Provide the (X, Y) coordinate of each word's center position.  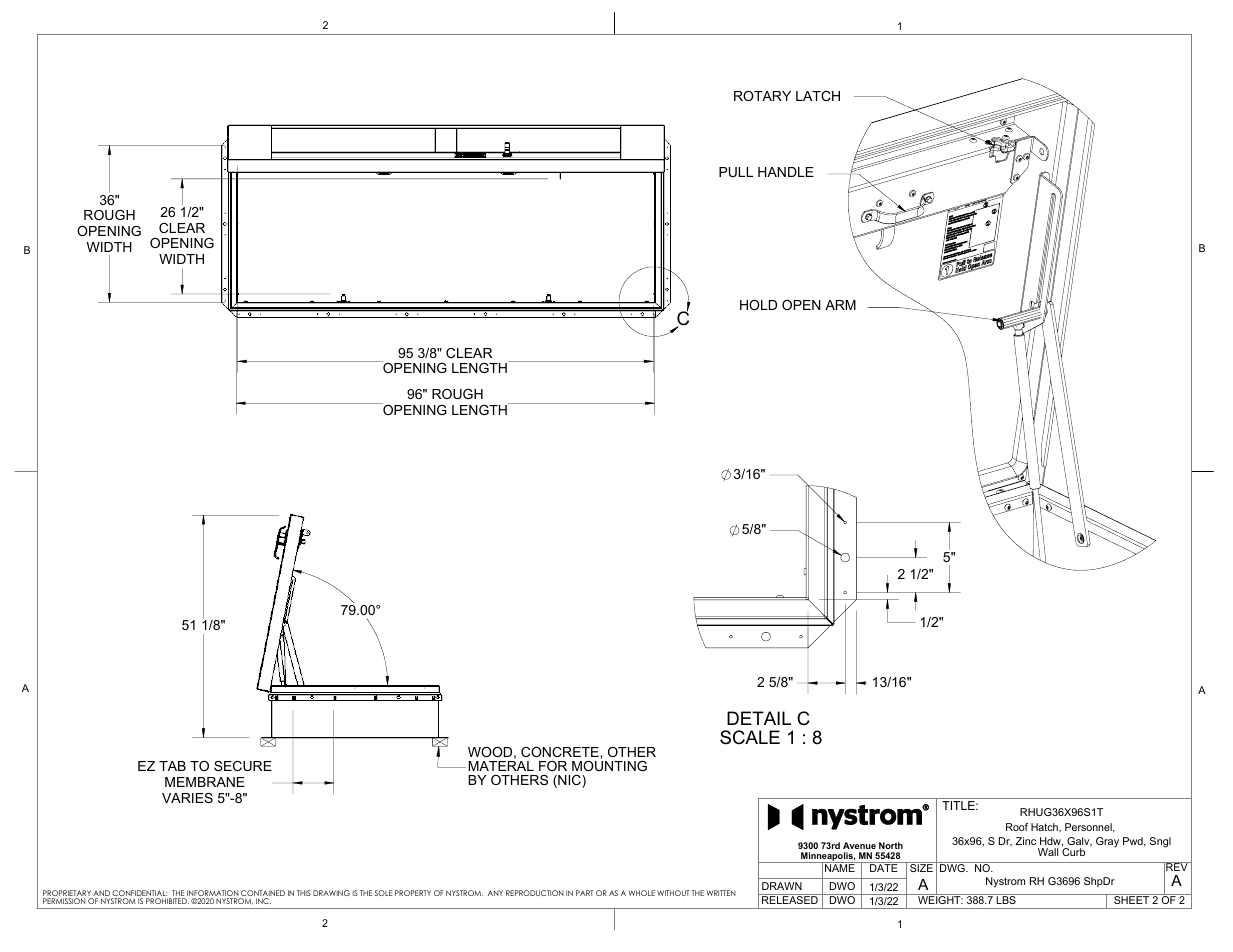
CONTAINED (262, 894)
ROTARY (762, 96)
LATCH (818, 96)
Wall (1048, 852)
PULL (736, 172)
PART (585, 893)
